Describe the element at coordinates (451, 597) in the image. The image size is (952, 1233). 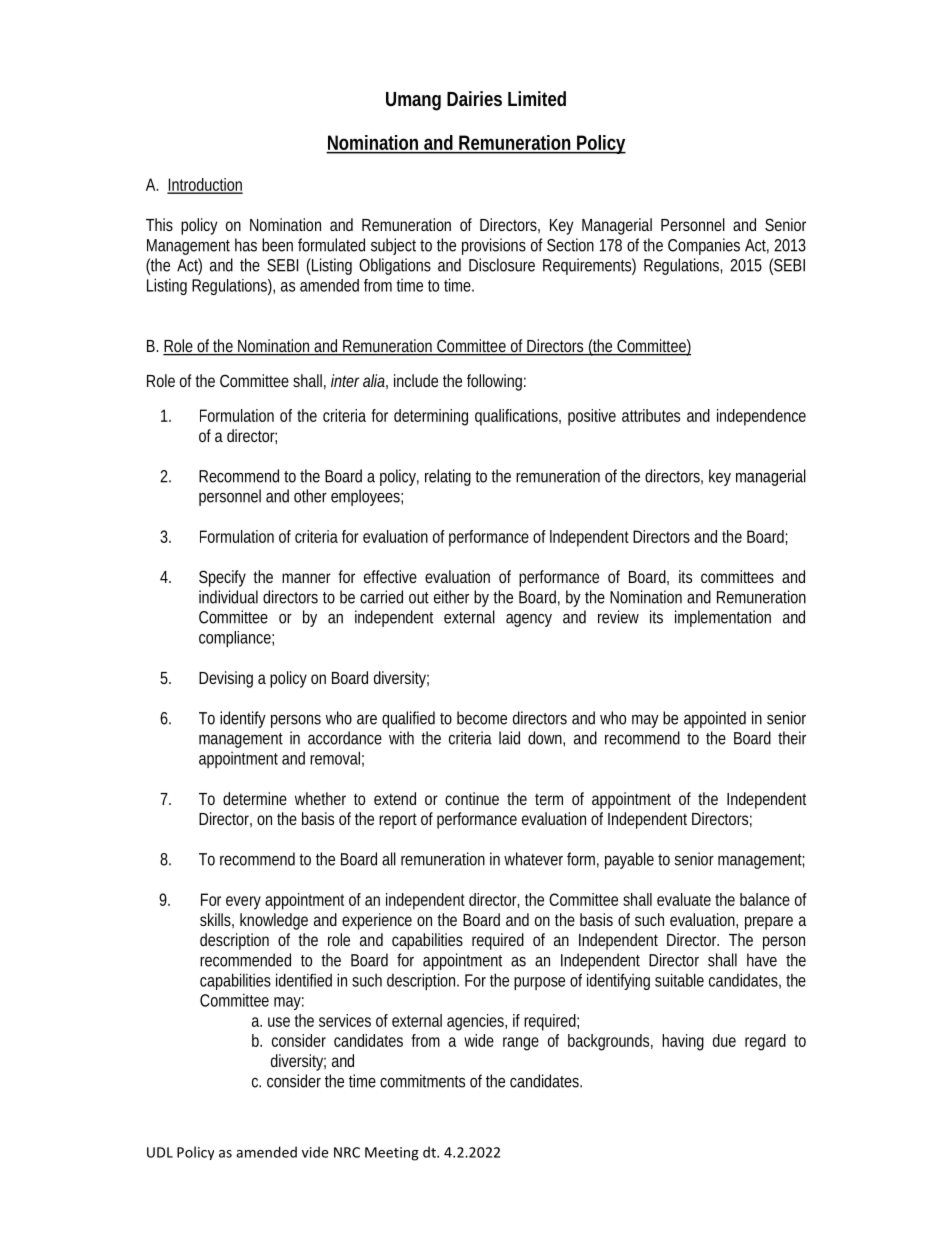
I see `either` at that location.
